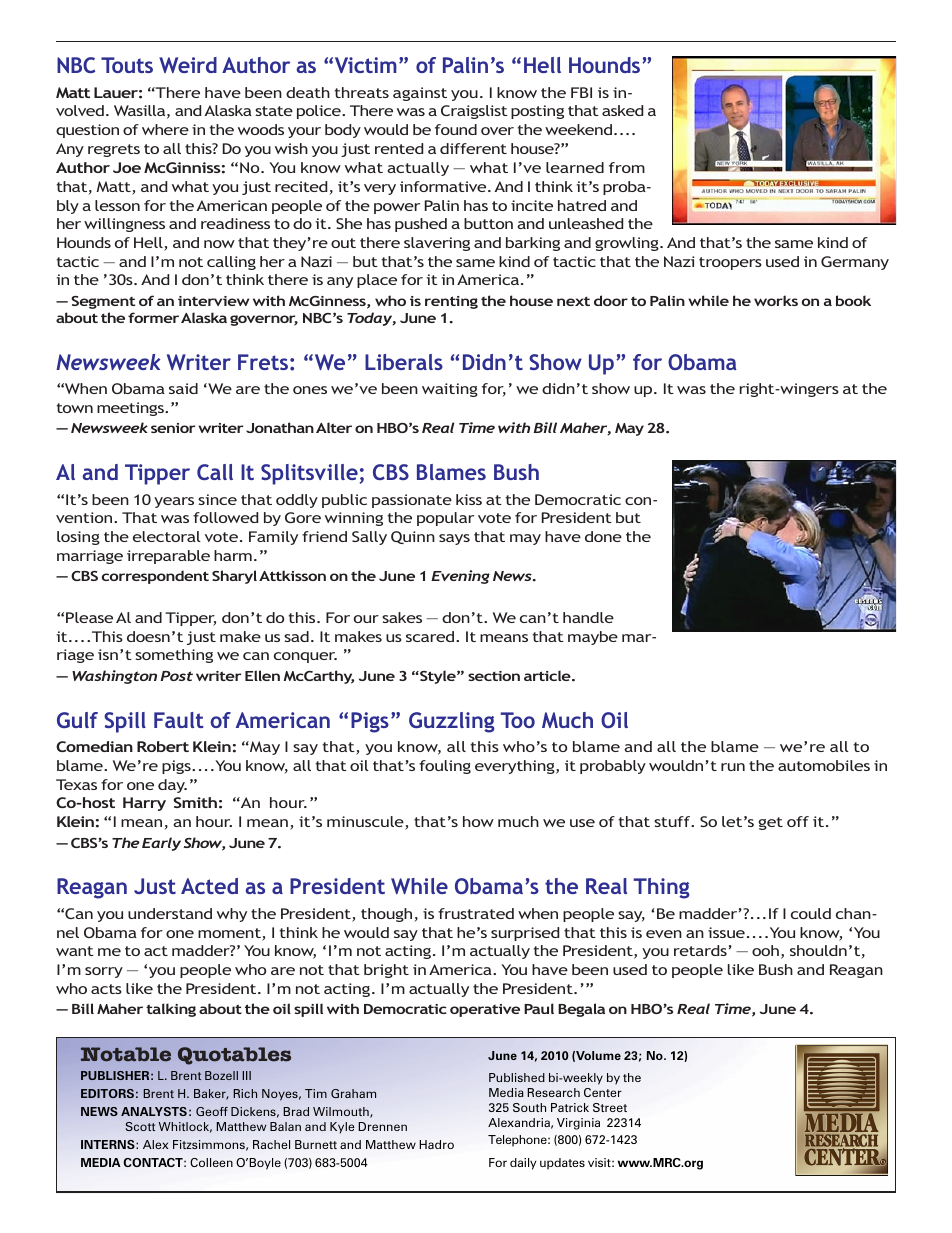 The width and height of the screenshot is (952, 1233). What do you see at coordinates (476, 913) in the screenshot?
I see `frustrated` at bounding box center [476, 913].
